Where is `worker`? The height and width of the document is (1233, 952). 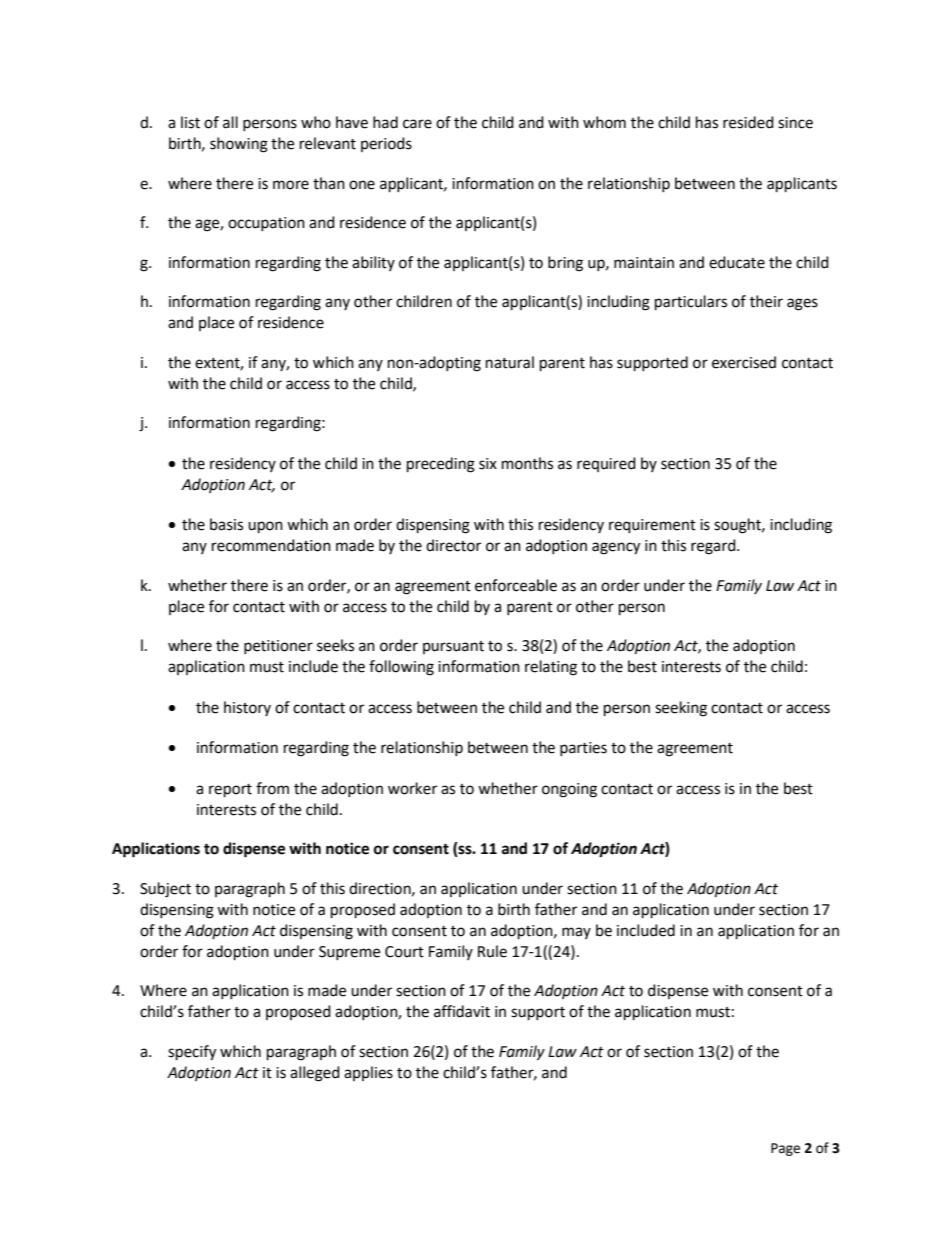
worker is located at coordinates (412, 788).
